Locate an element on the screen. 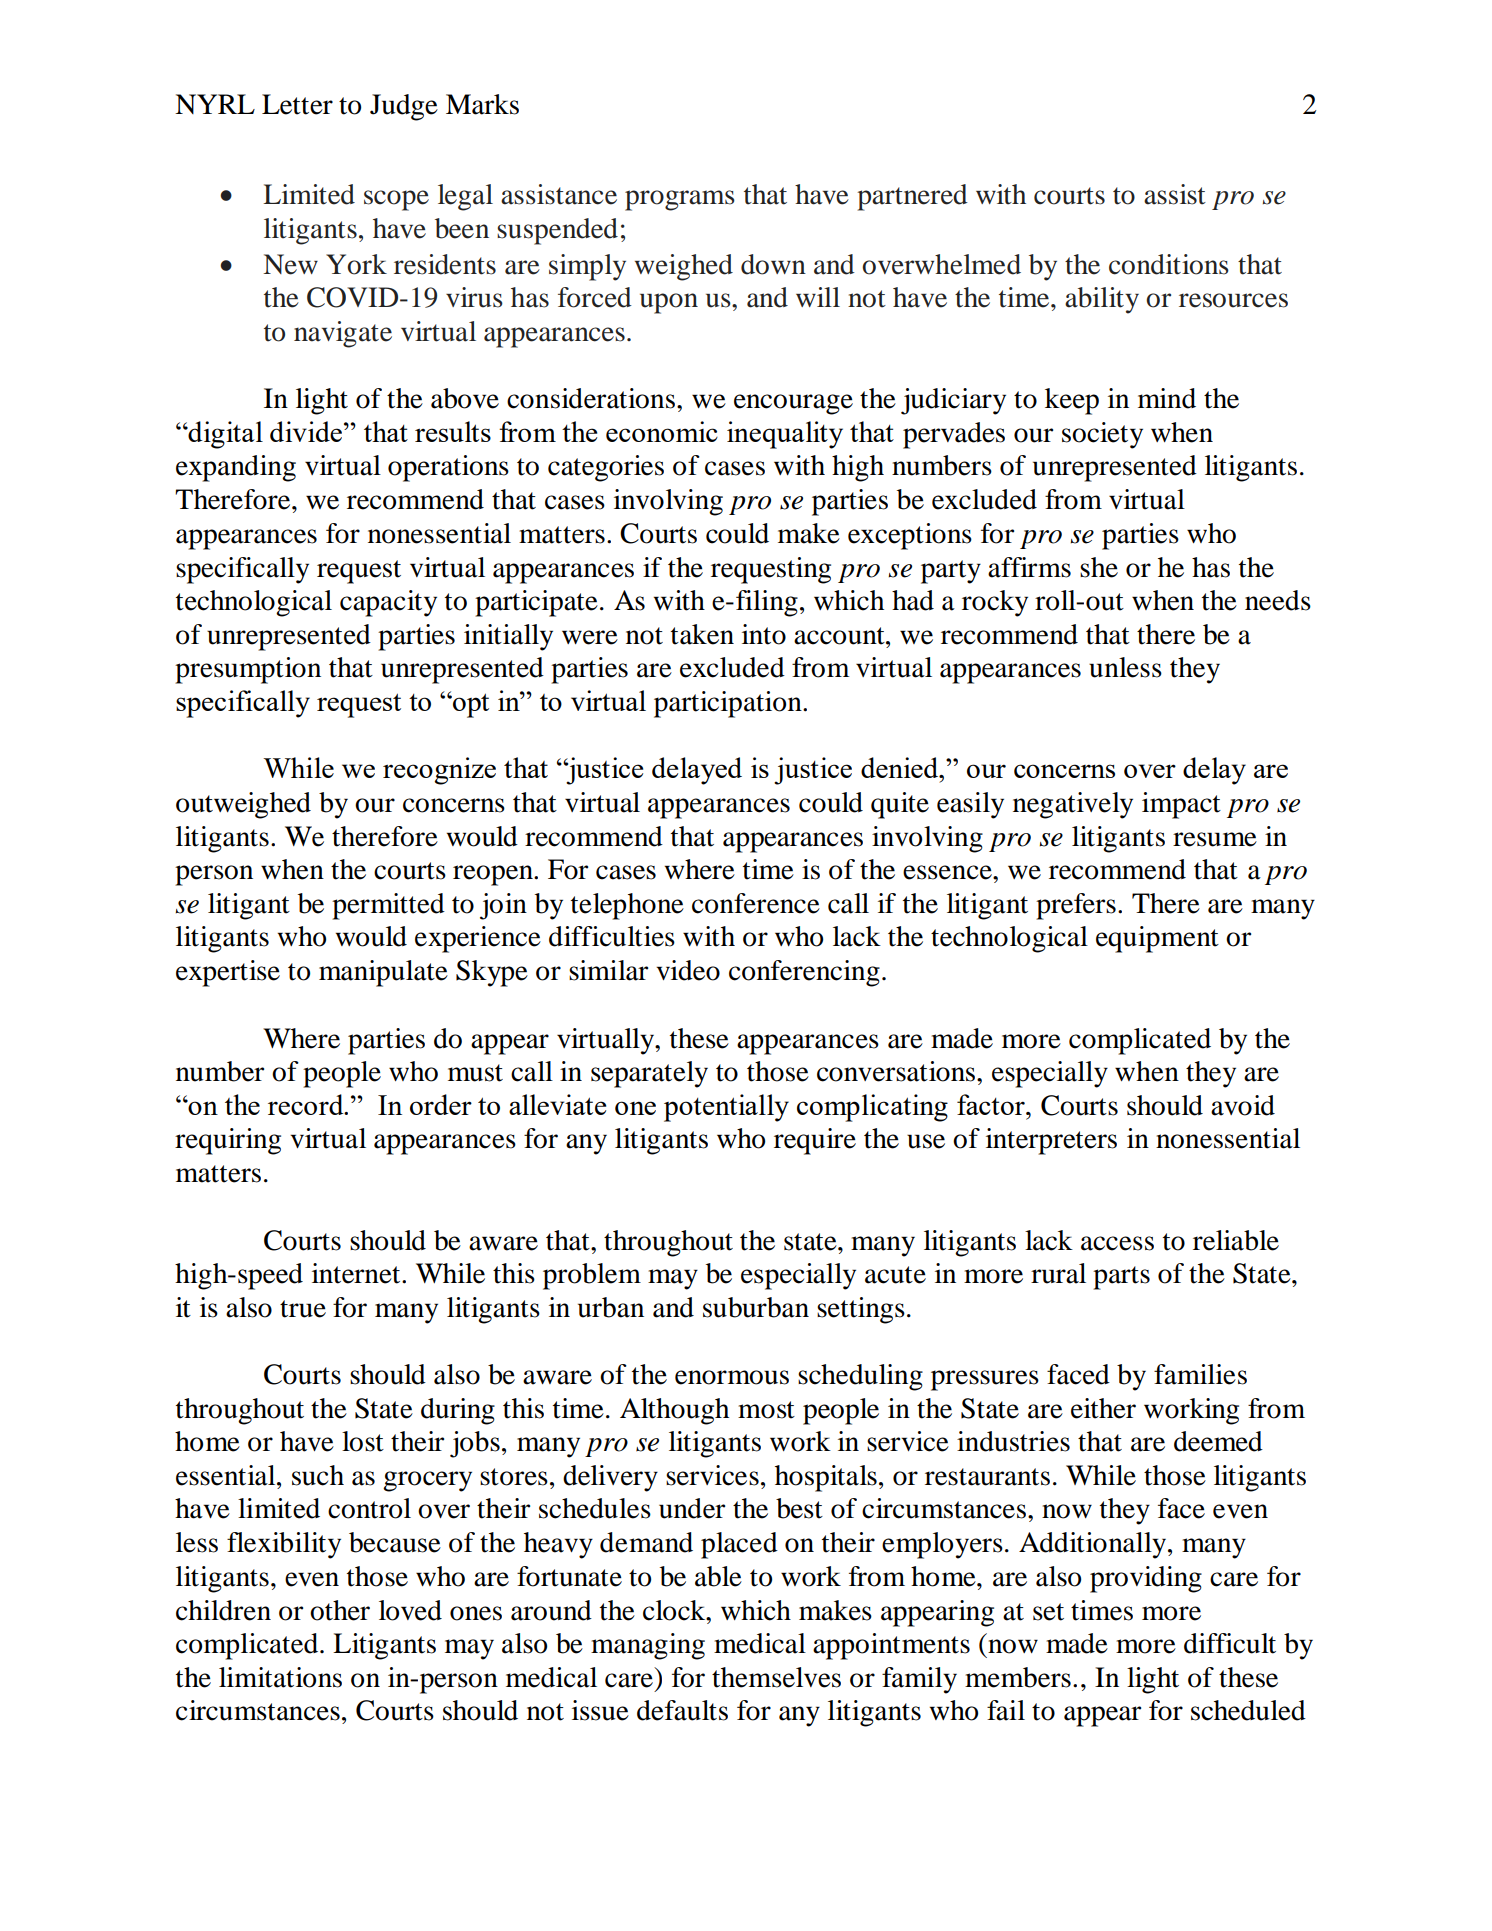  record is located at coordinates (307, 1104).
